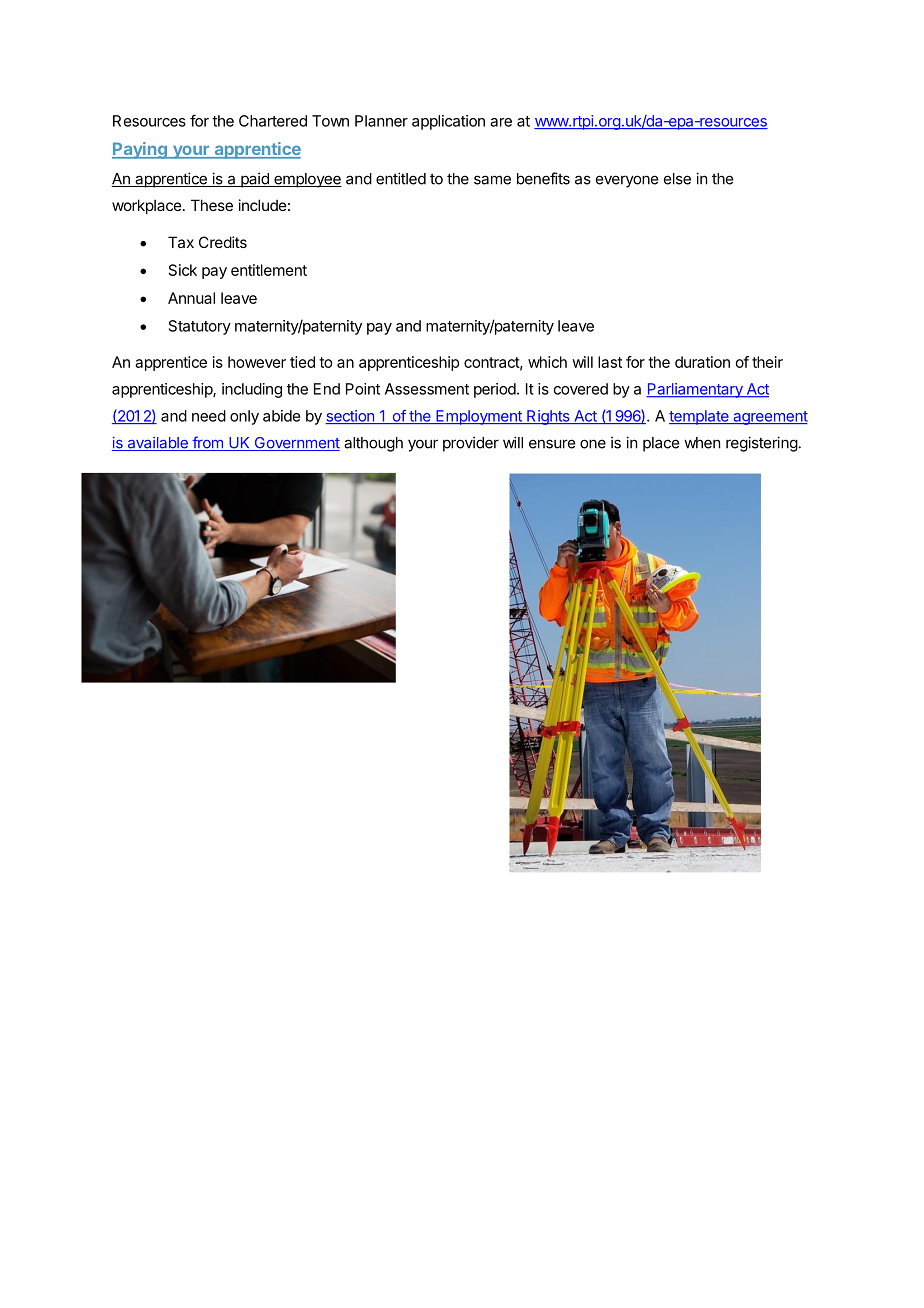  What do you see at coordinates (677, 179) in the screenshot?
I see `else` at bounding box center [677, 179].
